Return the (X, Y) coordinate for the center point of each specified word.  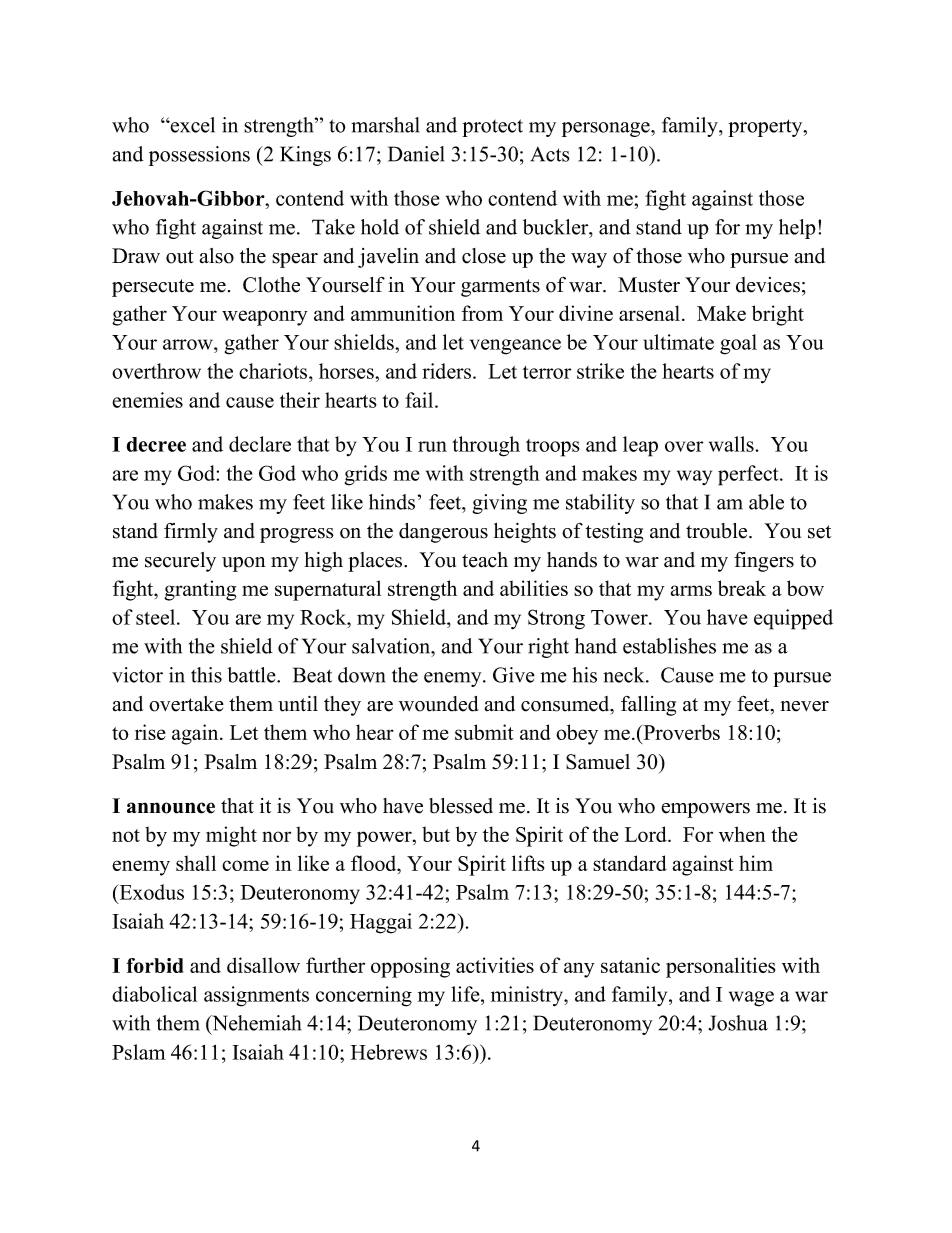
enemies (147, 400)
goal (738, 344)
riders (448, 371)
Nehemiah (255, 1023)
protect (492, 128)
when (742, 834)
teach (485, 560)
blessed (461, 806)
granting (200, 590)
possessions (199, 156)
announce (171, 808)
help (797, 229)
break (742, 588)
